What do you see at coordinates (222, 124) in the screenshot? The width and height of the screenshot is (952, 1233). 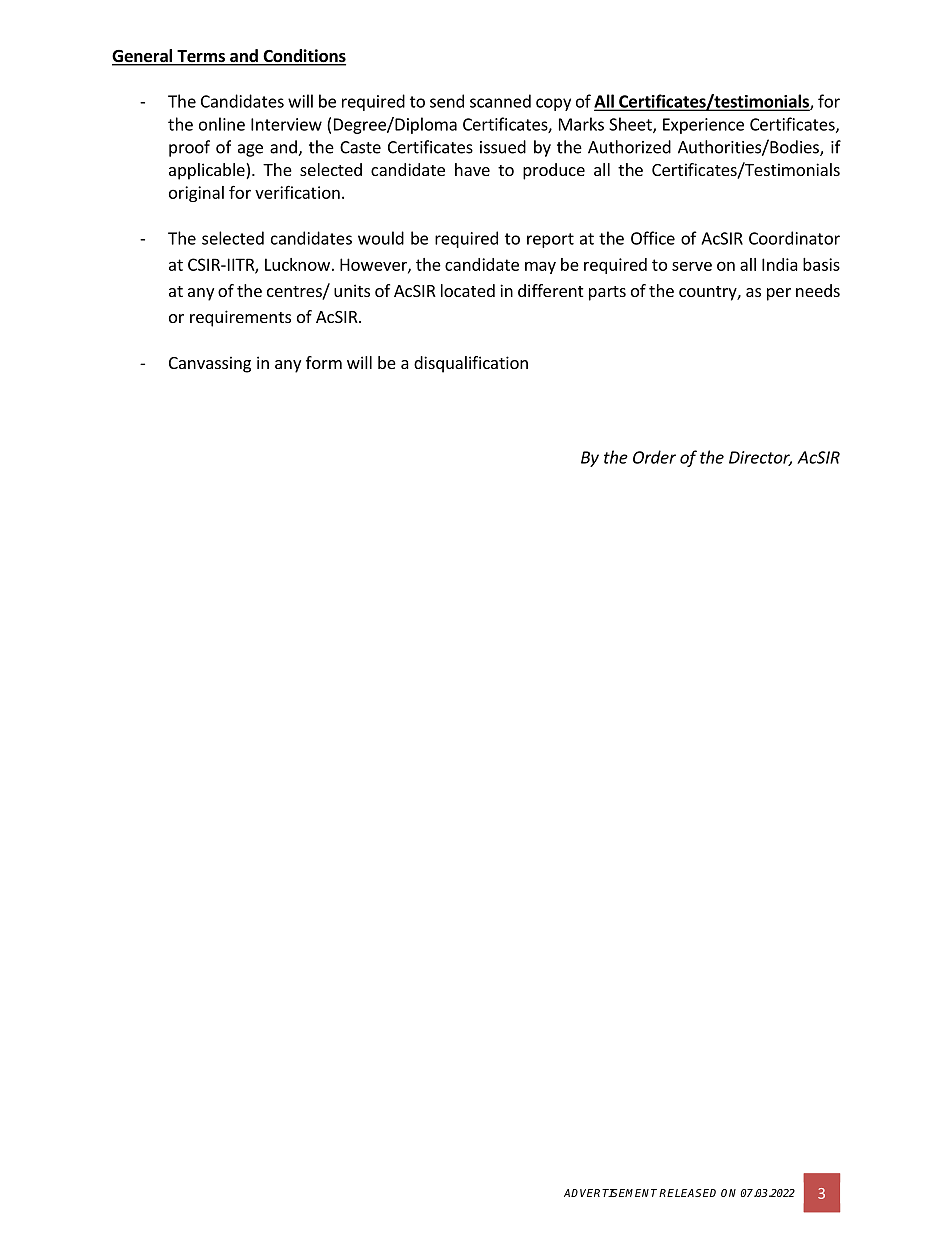 I see `online` at bounding box center [222, 124].
